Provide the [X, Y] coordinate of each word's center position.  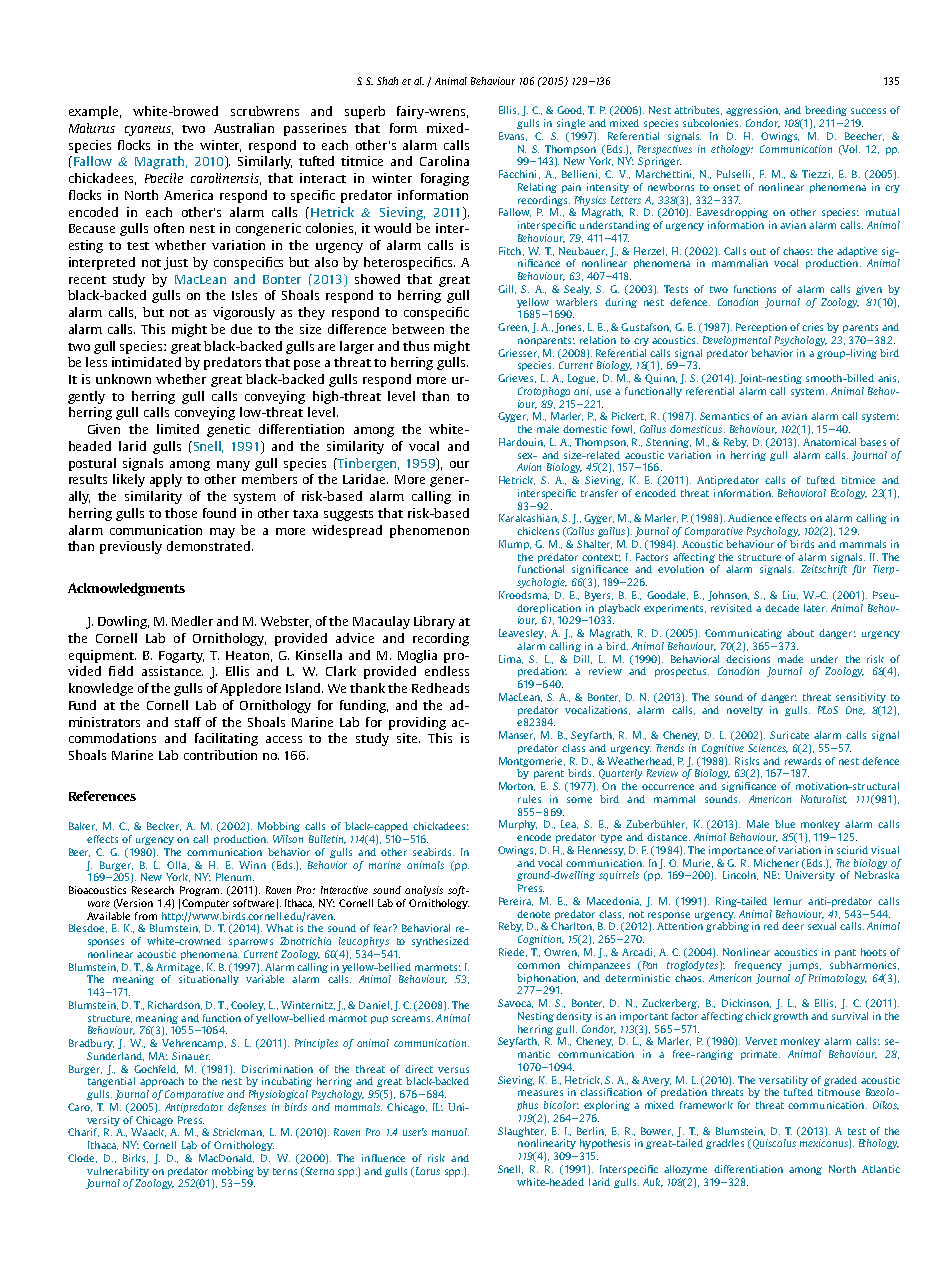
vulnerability [118, 1172]
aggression [753, 111]
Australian [244, 128]
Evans [513, 136]
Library [434, 622]
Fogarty [181, 657]
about [800, 633]
